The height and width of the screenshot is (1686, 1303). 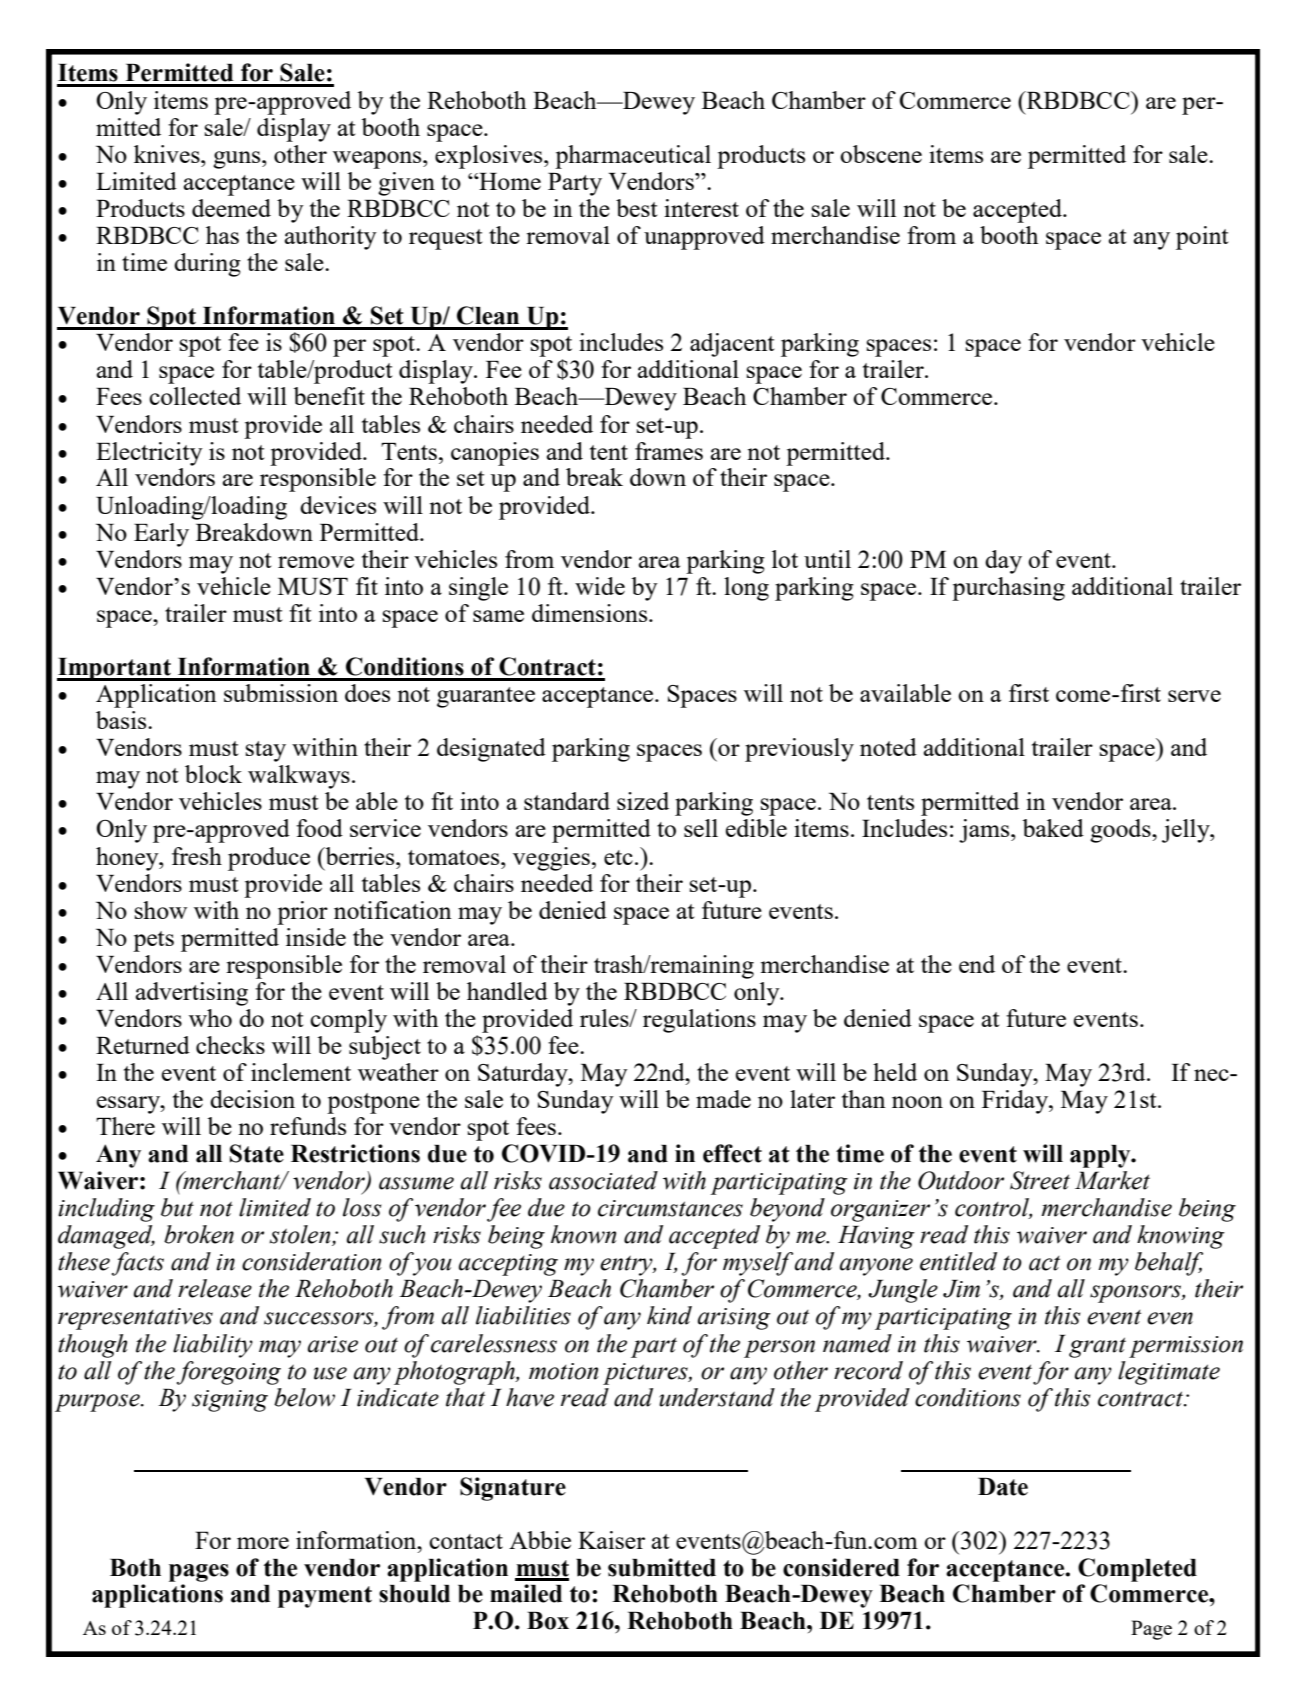 I want to click on point, so click(x=1202, y=238).
